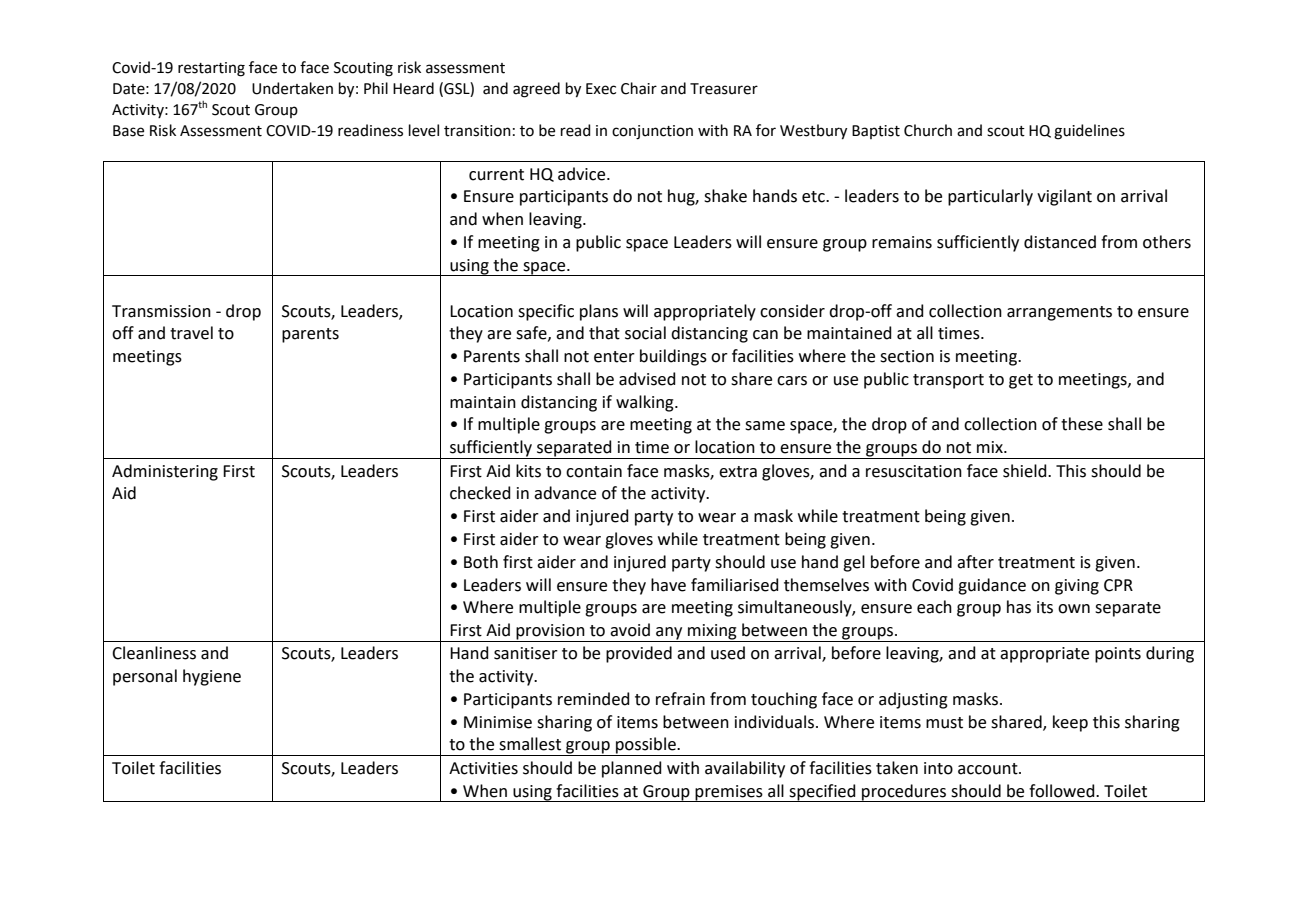 The image size is (1308, 924). What do you see at coordinates (565, 493) in the screenshot?
I see `advance` at bounding box center [565, 493].
